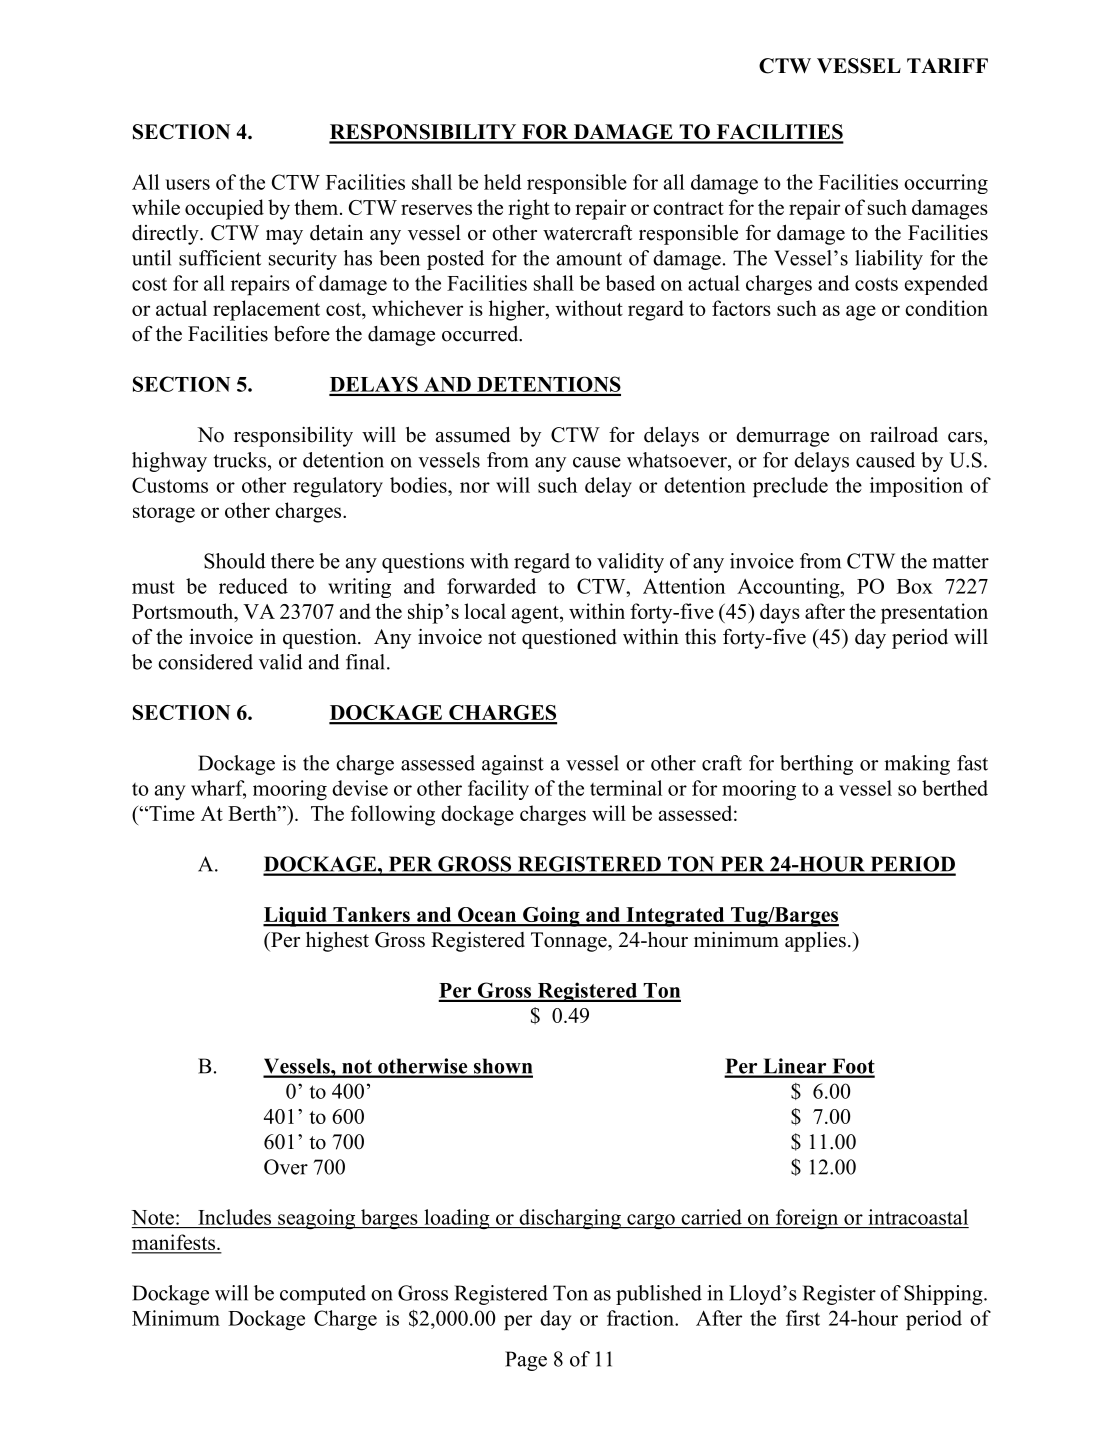 The image size is (1120, 1449). Describe the element at coordinates (526, 1361) in the screenshot. I see `Page` at that location.
